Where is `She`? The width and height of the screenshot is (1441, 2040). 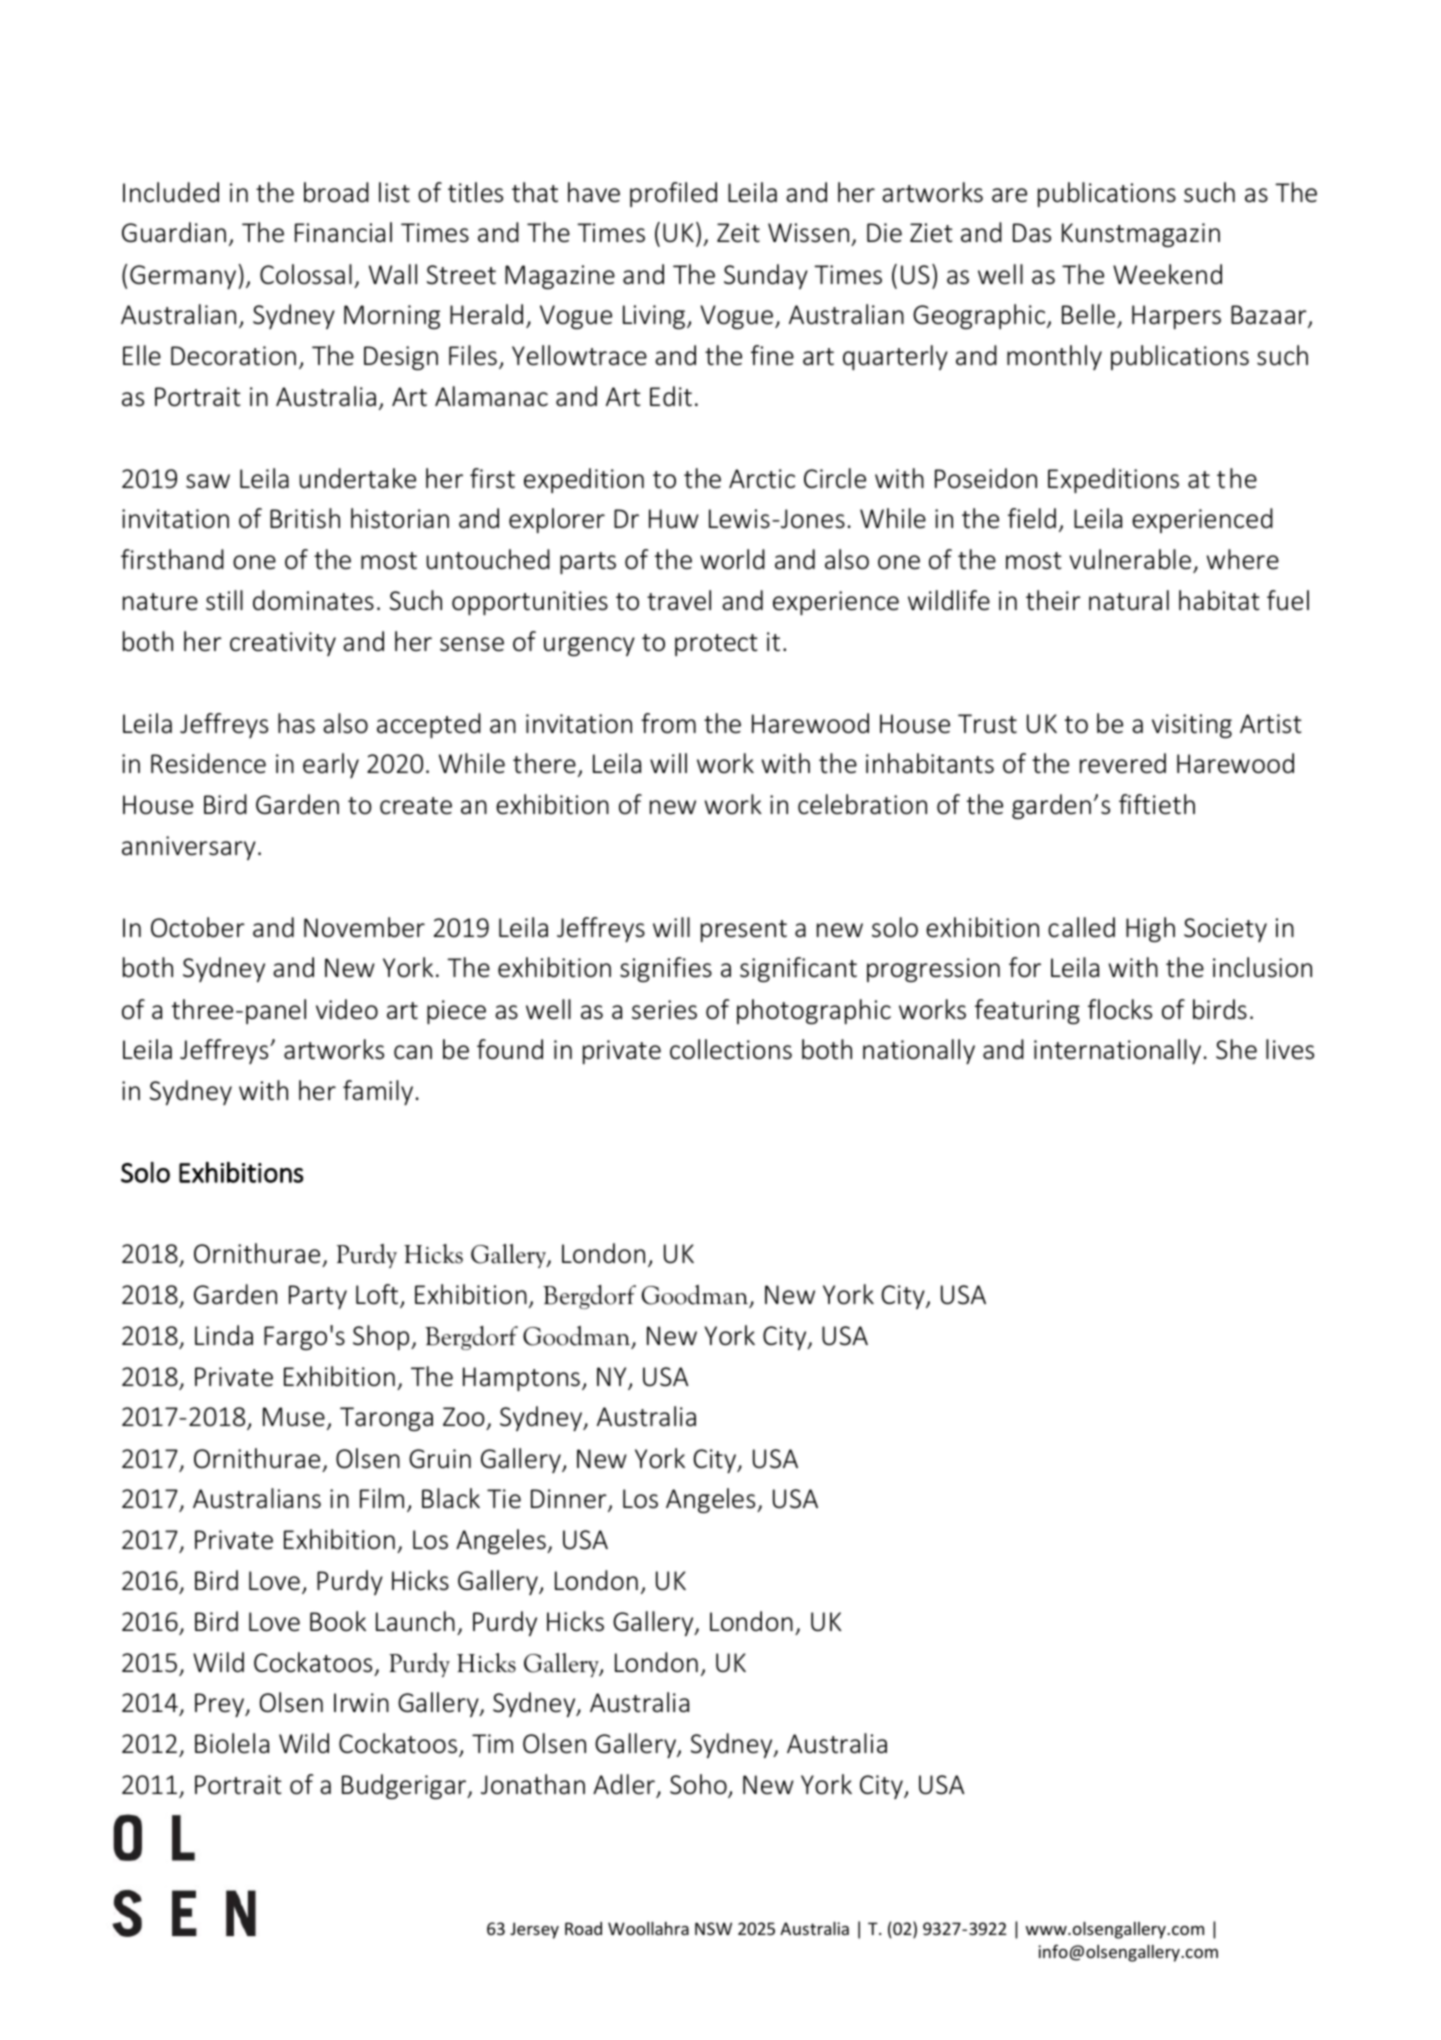 She is located at coordinates (1236, 1049).
